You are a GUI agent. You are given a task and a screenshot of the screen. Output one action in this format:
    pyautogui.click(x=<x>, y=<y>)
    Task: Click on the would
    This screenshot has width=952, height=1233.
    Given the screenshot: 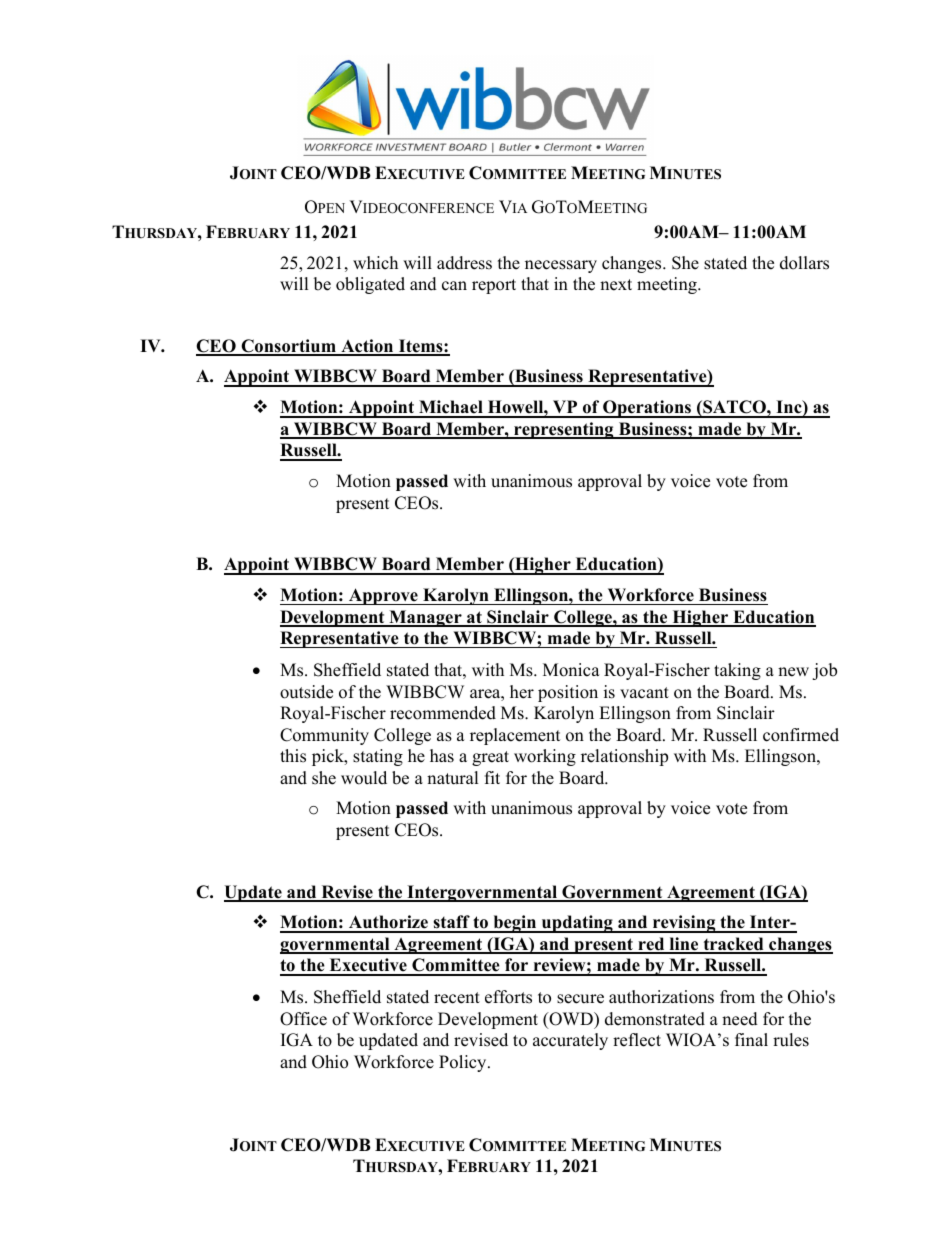 What is the action you would take?
    pyautogui.click(x=364, y=778)
